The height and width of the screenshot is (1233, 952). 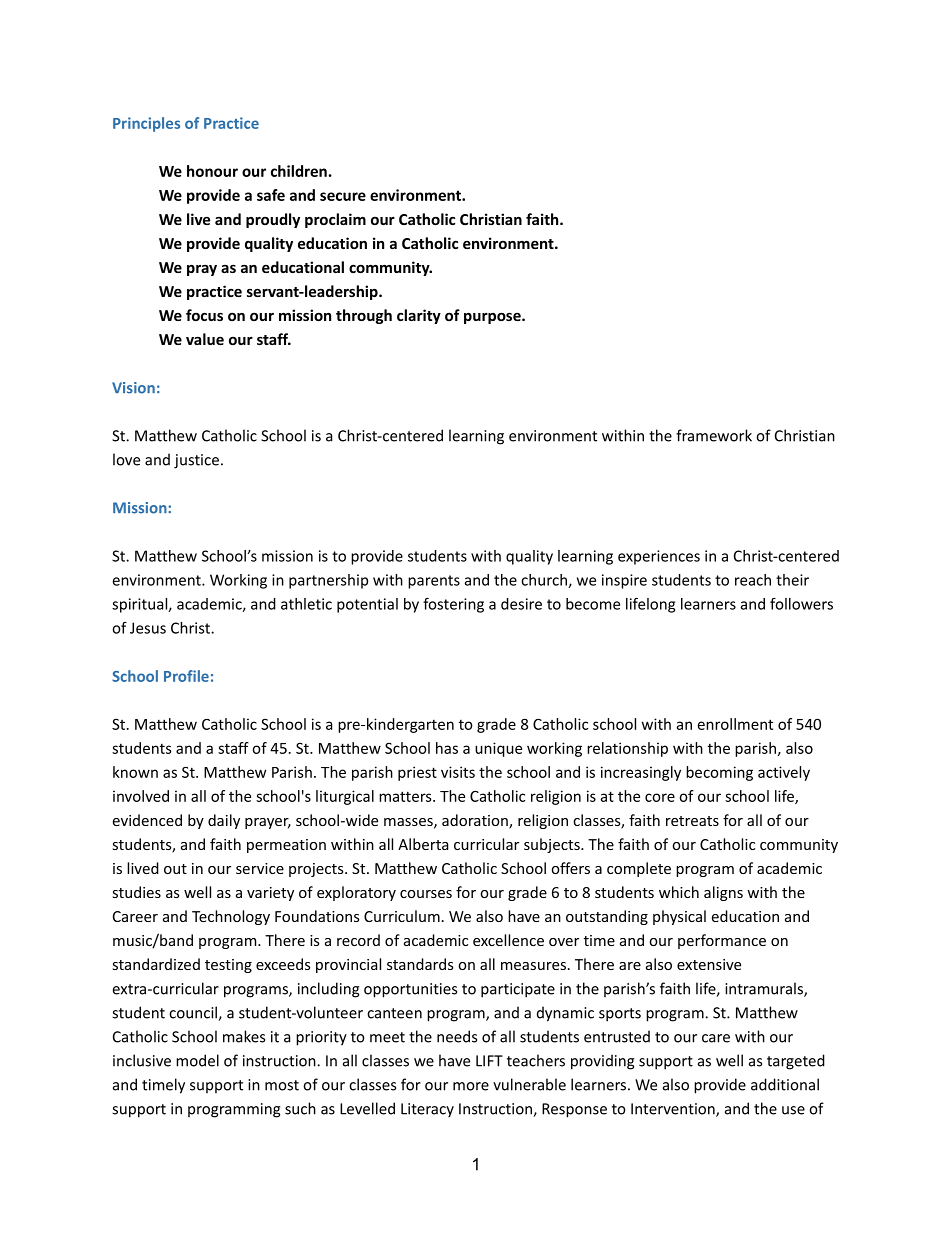 I want to click on model, so click(x=197, y=1060).
